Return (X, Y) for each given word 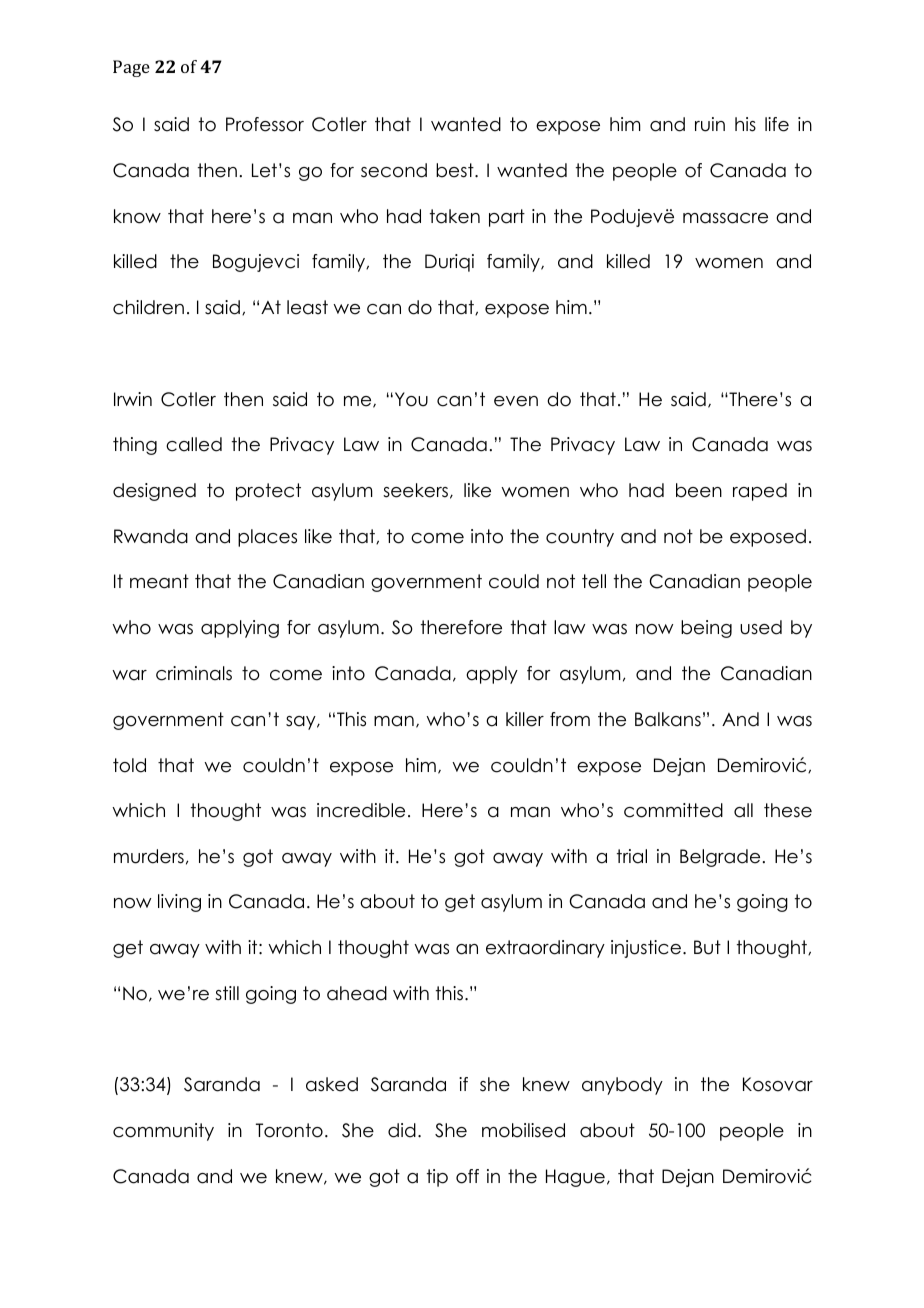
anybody (622, 1086)
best (456, 170)
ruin (710, 124)
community (163, 1132)
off (467, 1176)
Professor (265, 124)
